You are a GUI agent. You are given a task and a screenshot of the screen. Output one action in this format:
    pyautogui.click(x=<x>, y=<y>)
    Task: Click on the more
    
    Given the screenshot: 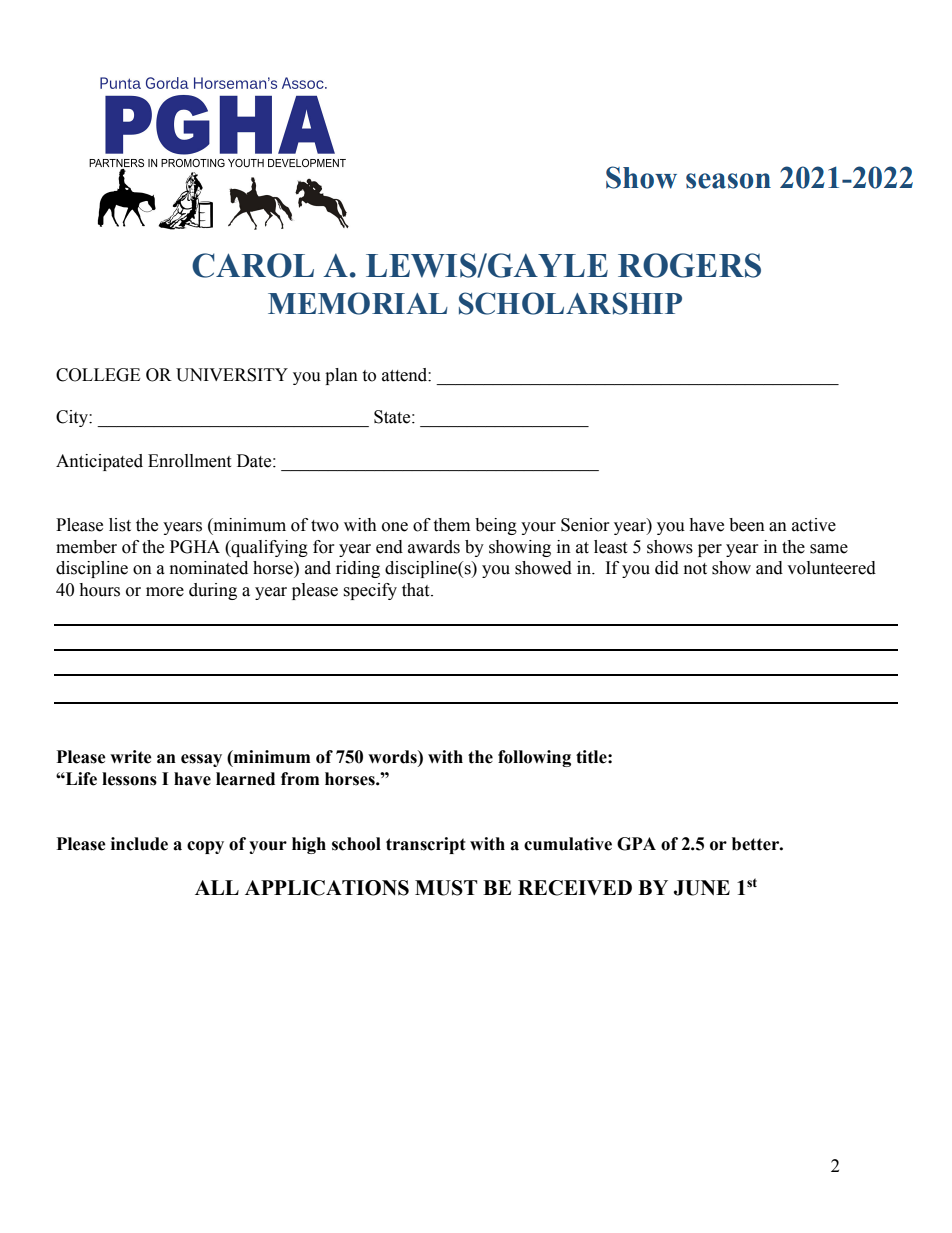 What is the action you would take?
    pyautogui.click(x=165, y=592)
